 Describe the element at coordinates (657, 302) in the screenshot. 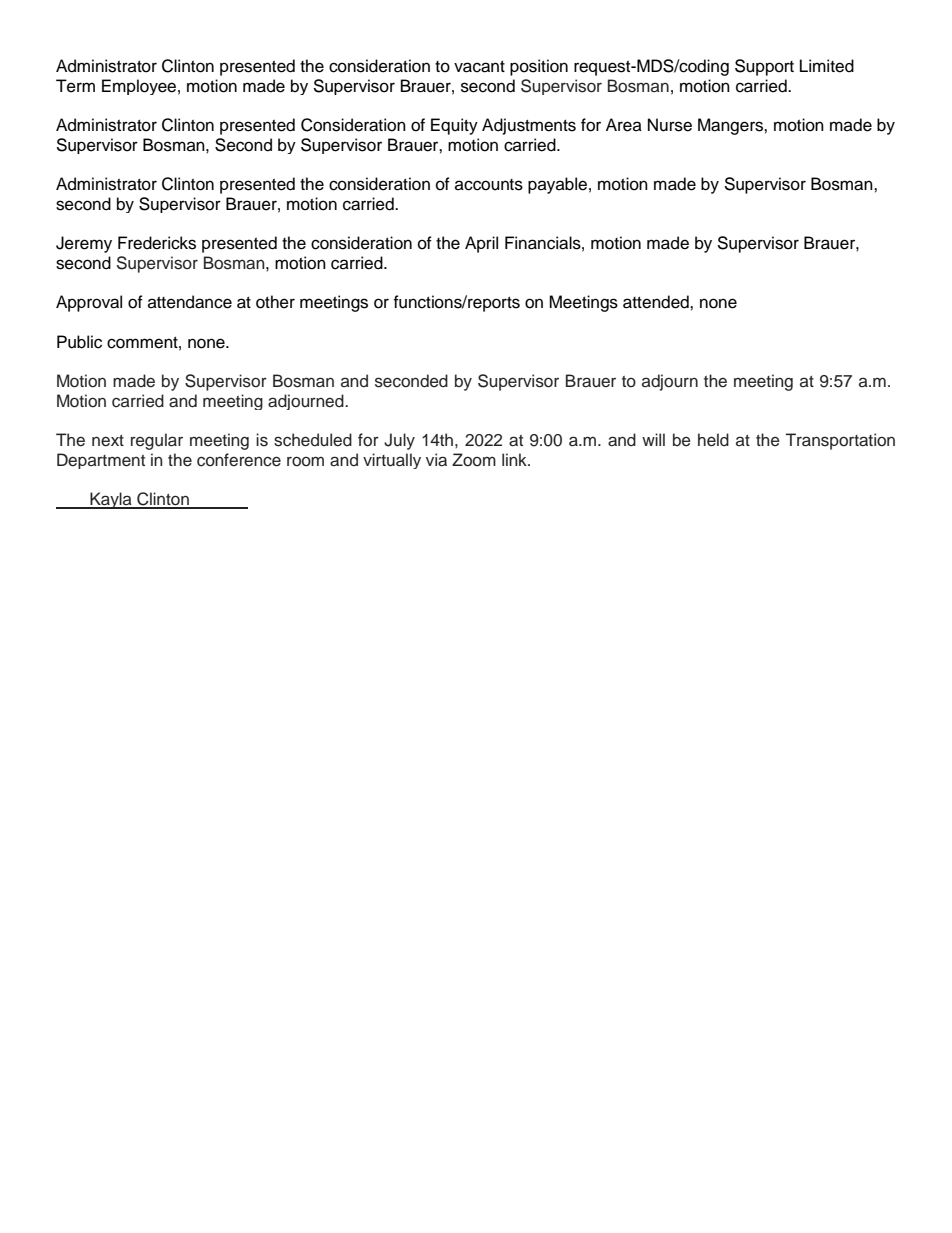

I see `attended` at that location.
